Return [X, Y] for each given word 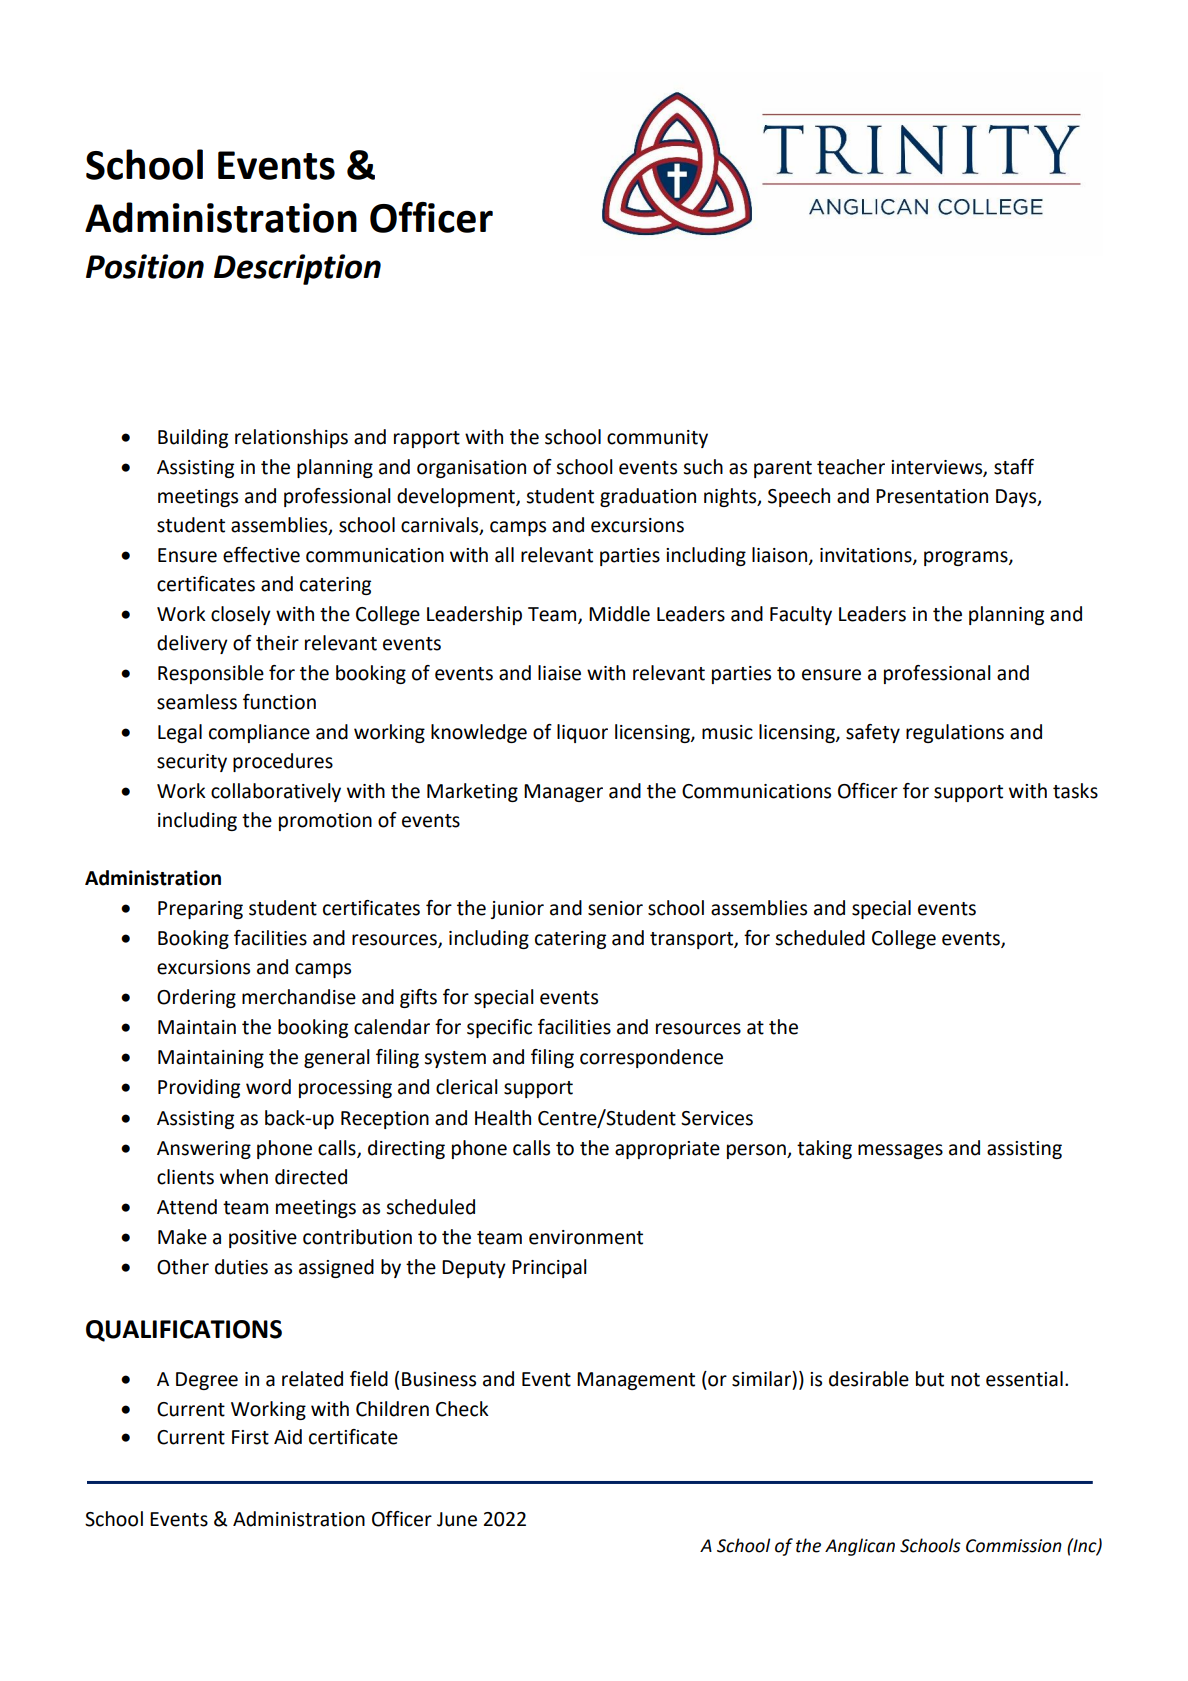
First [250, 1437]
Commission [1014, 1546]
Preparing [200, 910]
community [657, 439]
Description [297, 269]
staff [1014, 467]
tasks [1075, 791]
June [457, 1519]
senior [615, 908]
